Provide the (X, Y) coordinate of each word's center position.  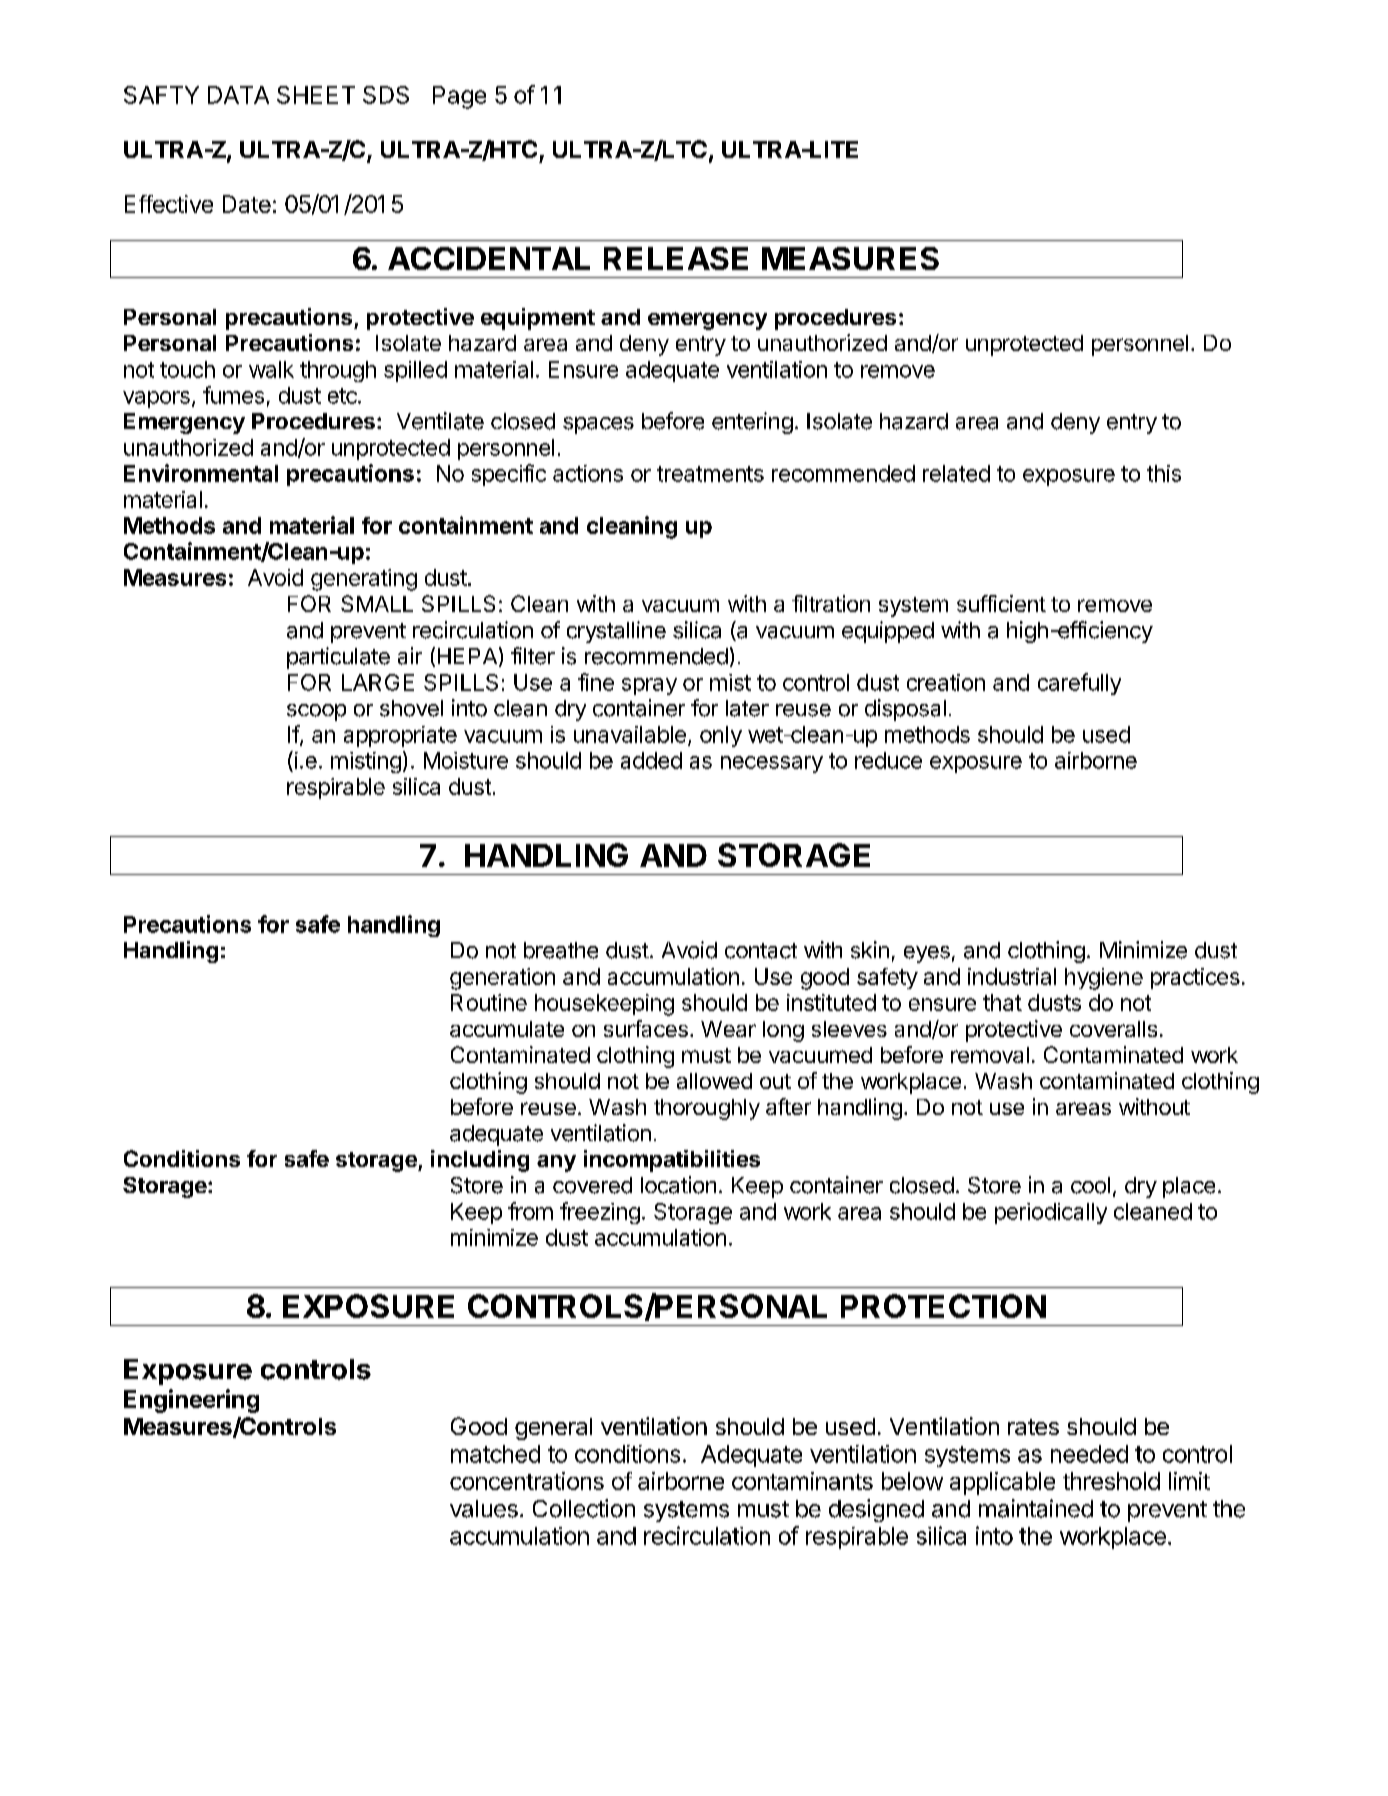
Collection (584, 1508)
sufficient (1001, 603)
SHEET (316, 95)
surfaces (646, 1028)
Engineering (191, 1401)
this (1164, 473)
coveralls (1113, 1029)
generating (364, 580)
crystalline (616, 632)
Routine (489, 1002)
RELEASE (676, 258)
